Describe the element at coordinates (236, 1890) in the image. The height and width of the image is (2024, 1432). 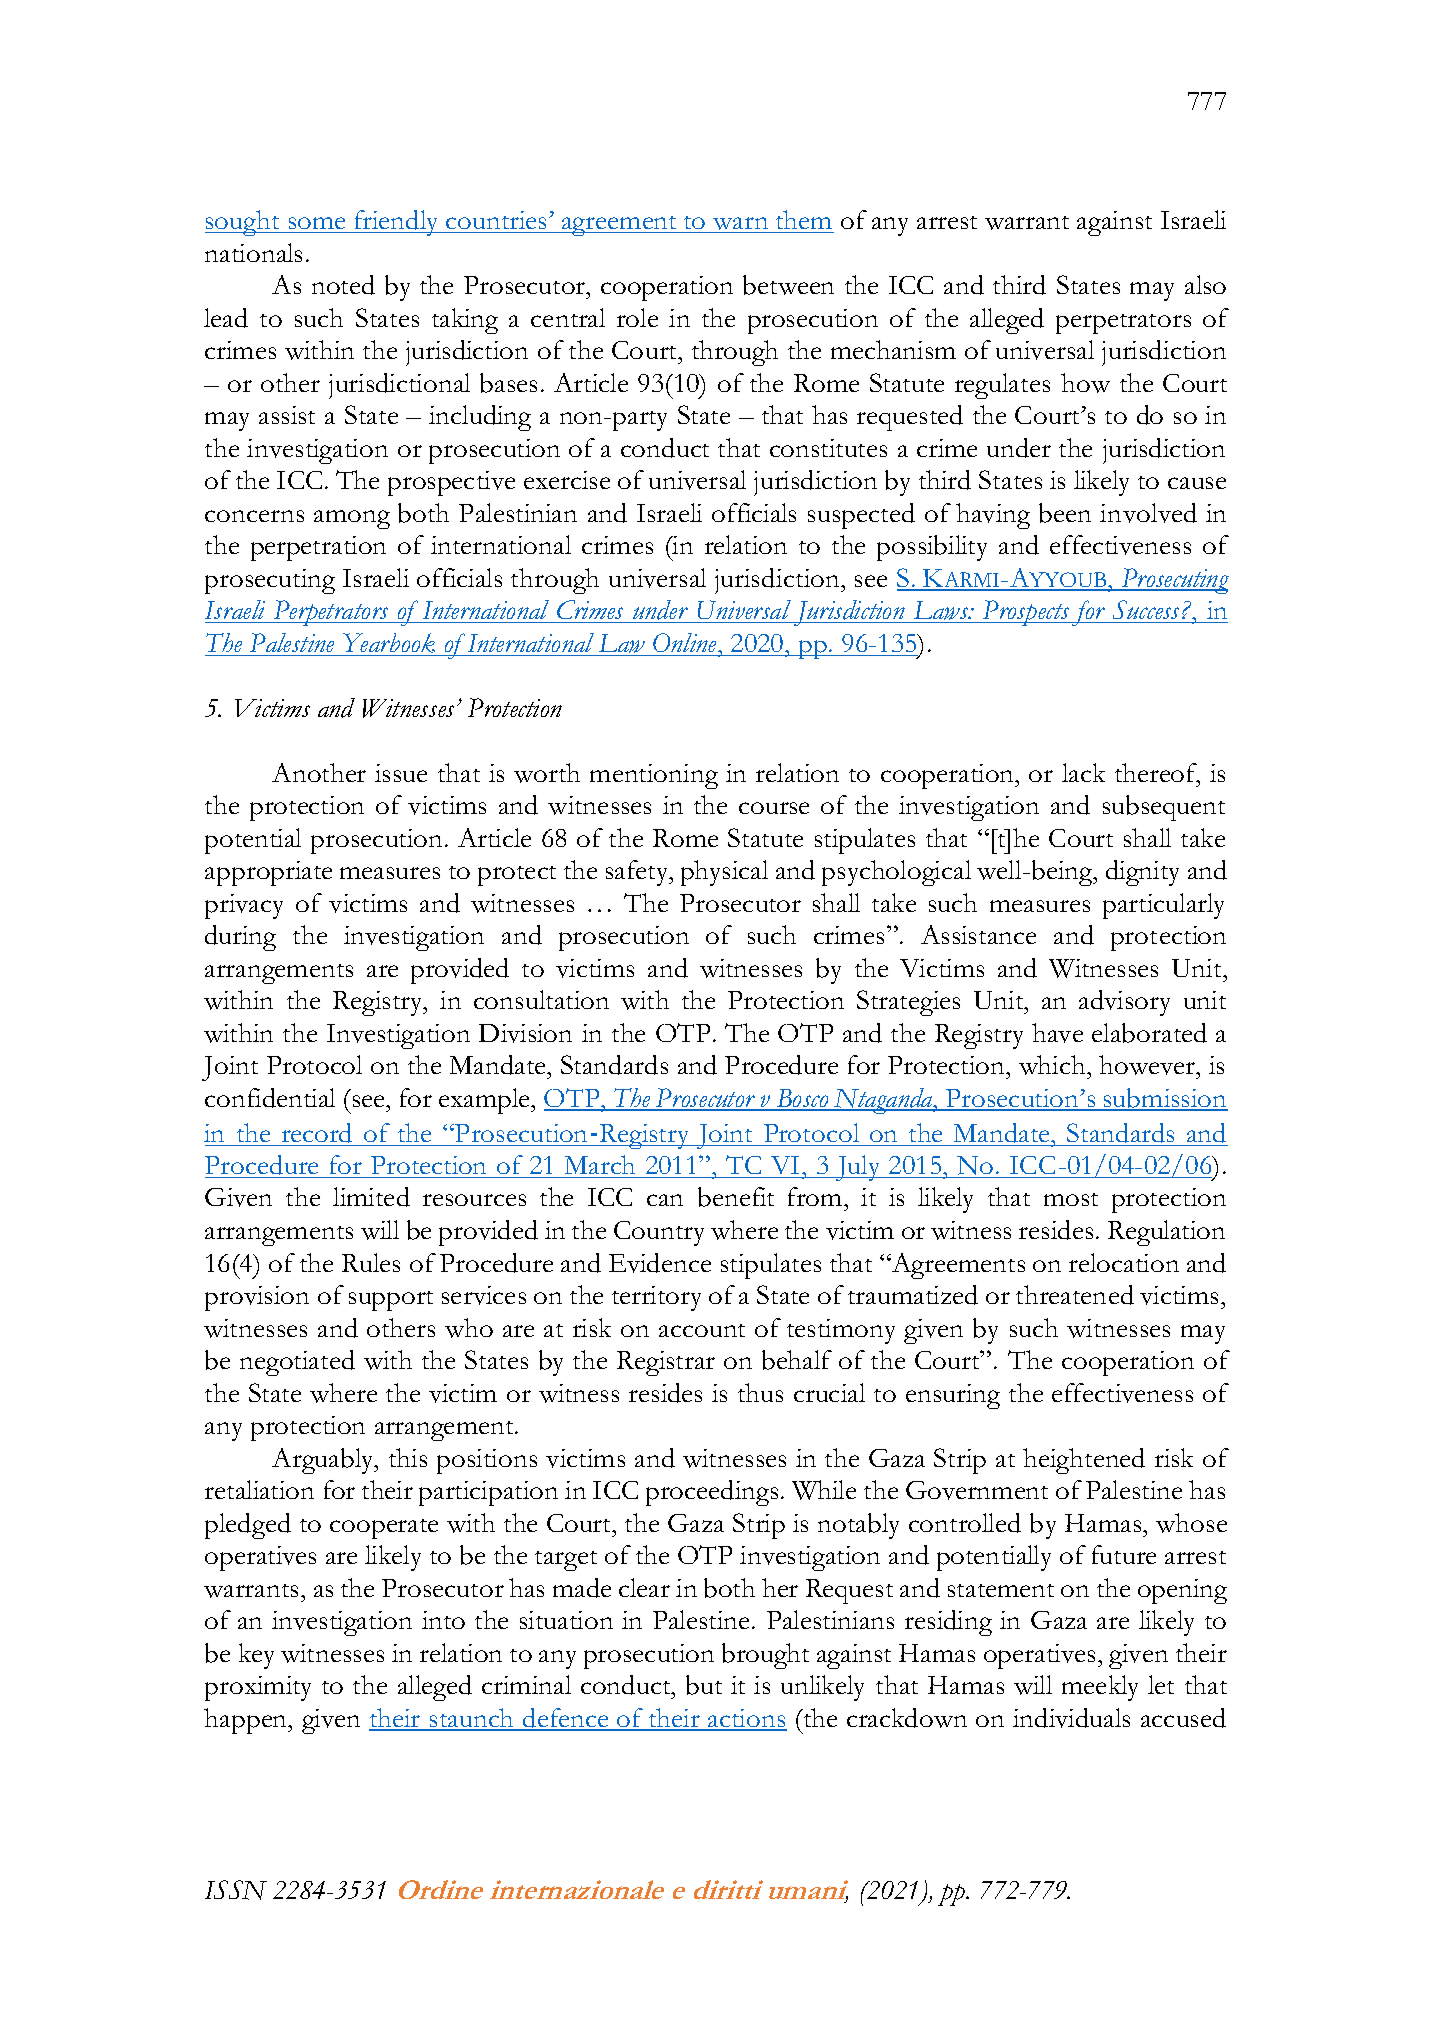
I see `ISSN` at that location.
